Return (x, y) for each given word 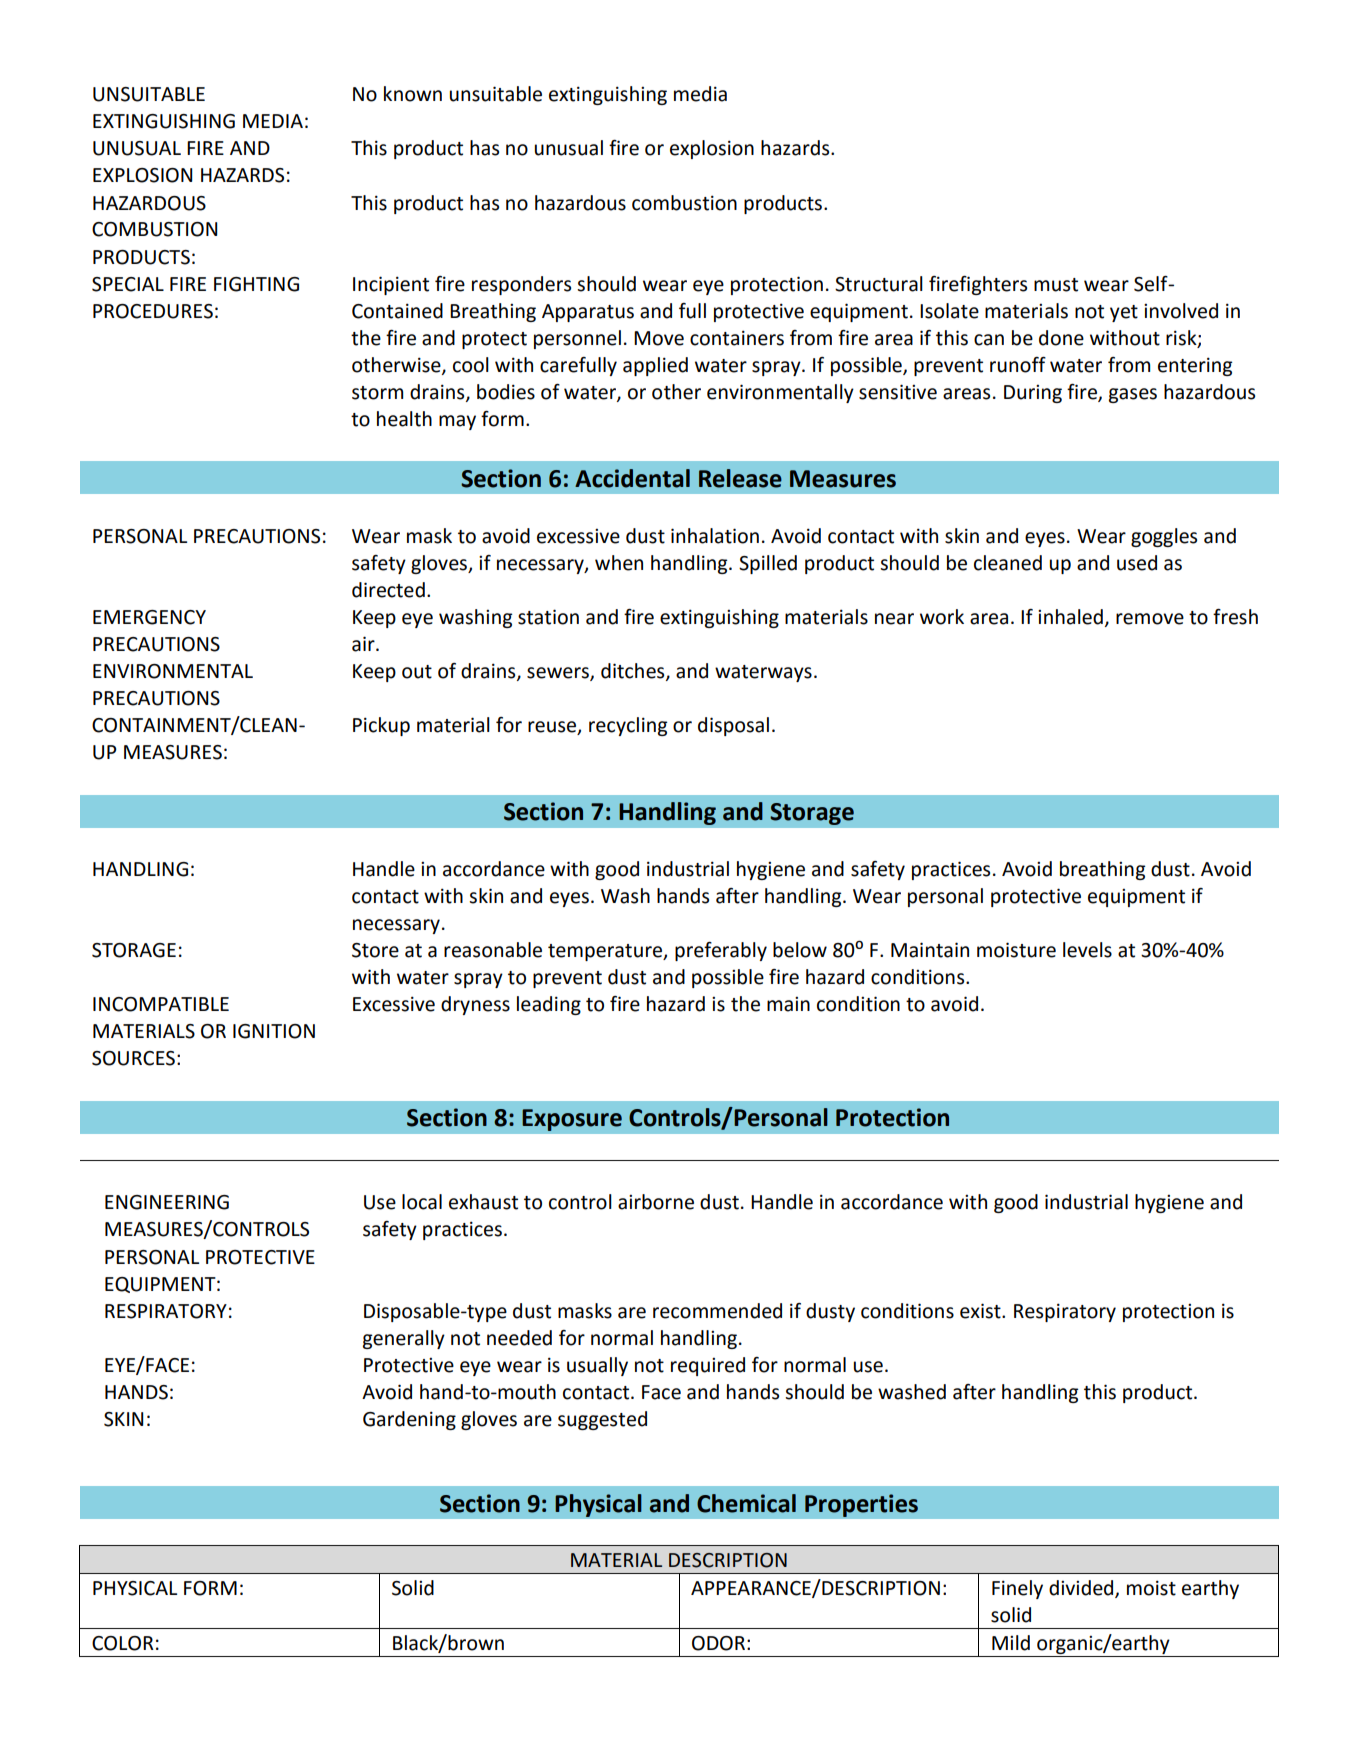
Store (375, 950)
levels (1087, 950)
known (413, 94)
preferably (721, 951)
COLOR (123, 1643)
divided (1082, 1589)
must (1056, 285)
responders (521, 285)
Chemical (746, 1503)
